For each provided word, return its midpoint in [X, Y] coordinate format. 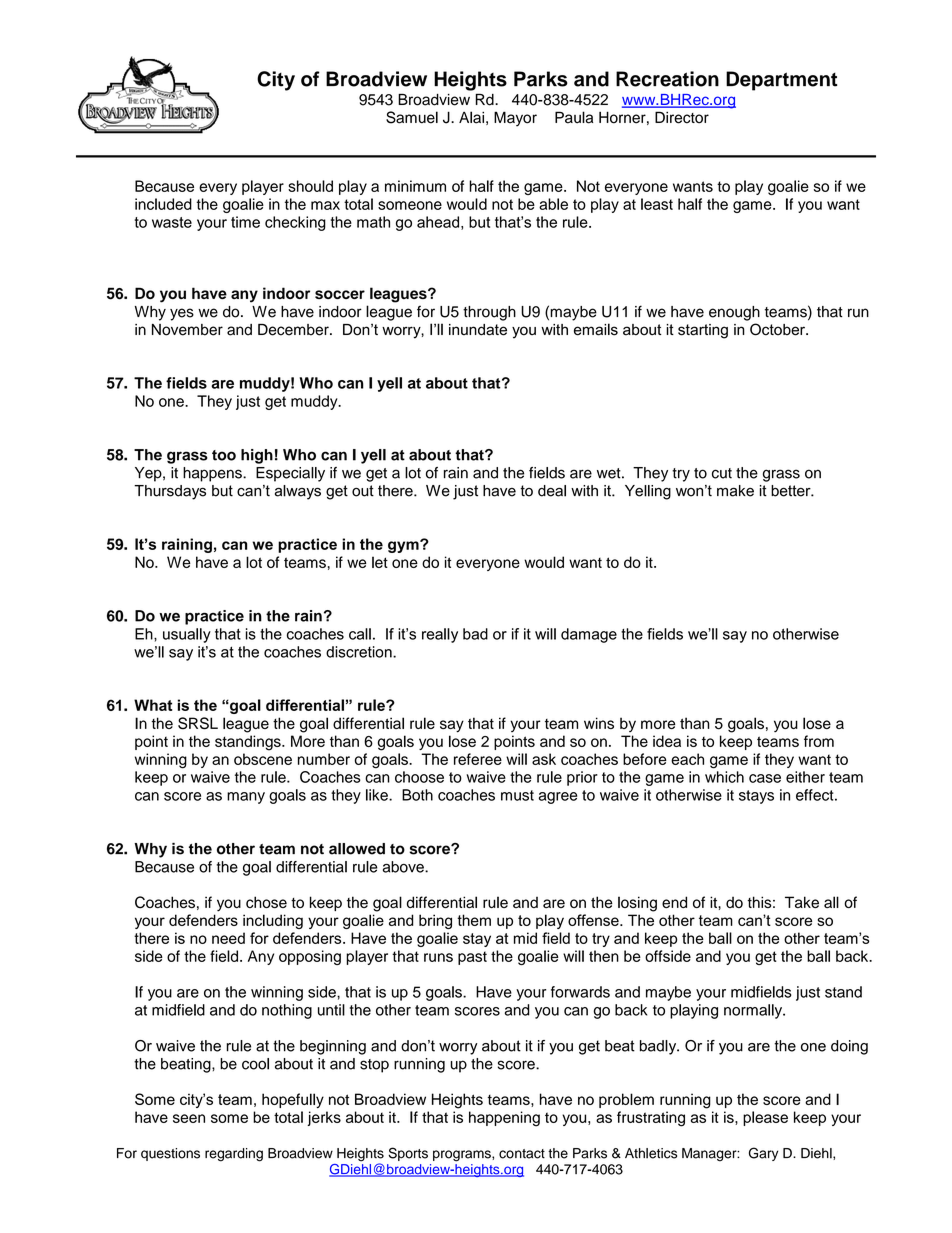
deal [552, 491]
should [310, 186]
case [765, 778]
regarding [234, 1155]
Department [781, 81]
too [224, 455]
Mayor [515, 119]
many [246, 798]
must [517, 795]
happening [504, 1119]
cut [722, 473]
